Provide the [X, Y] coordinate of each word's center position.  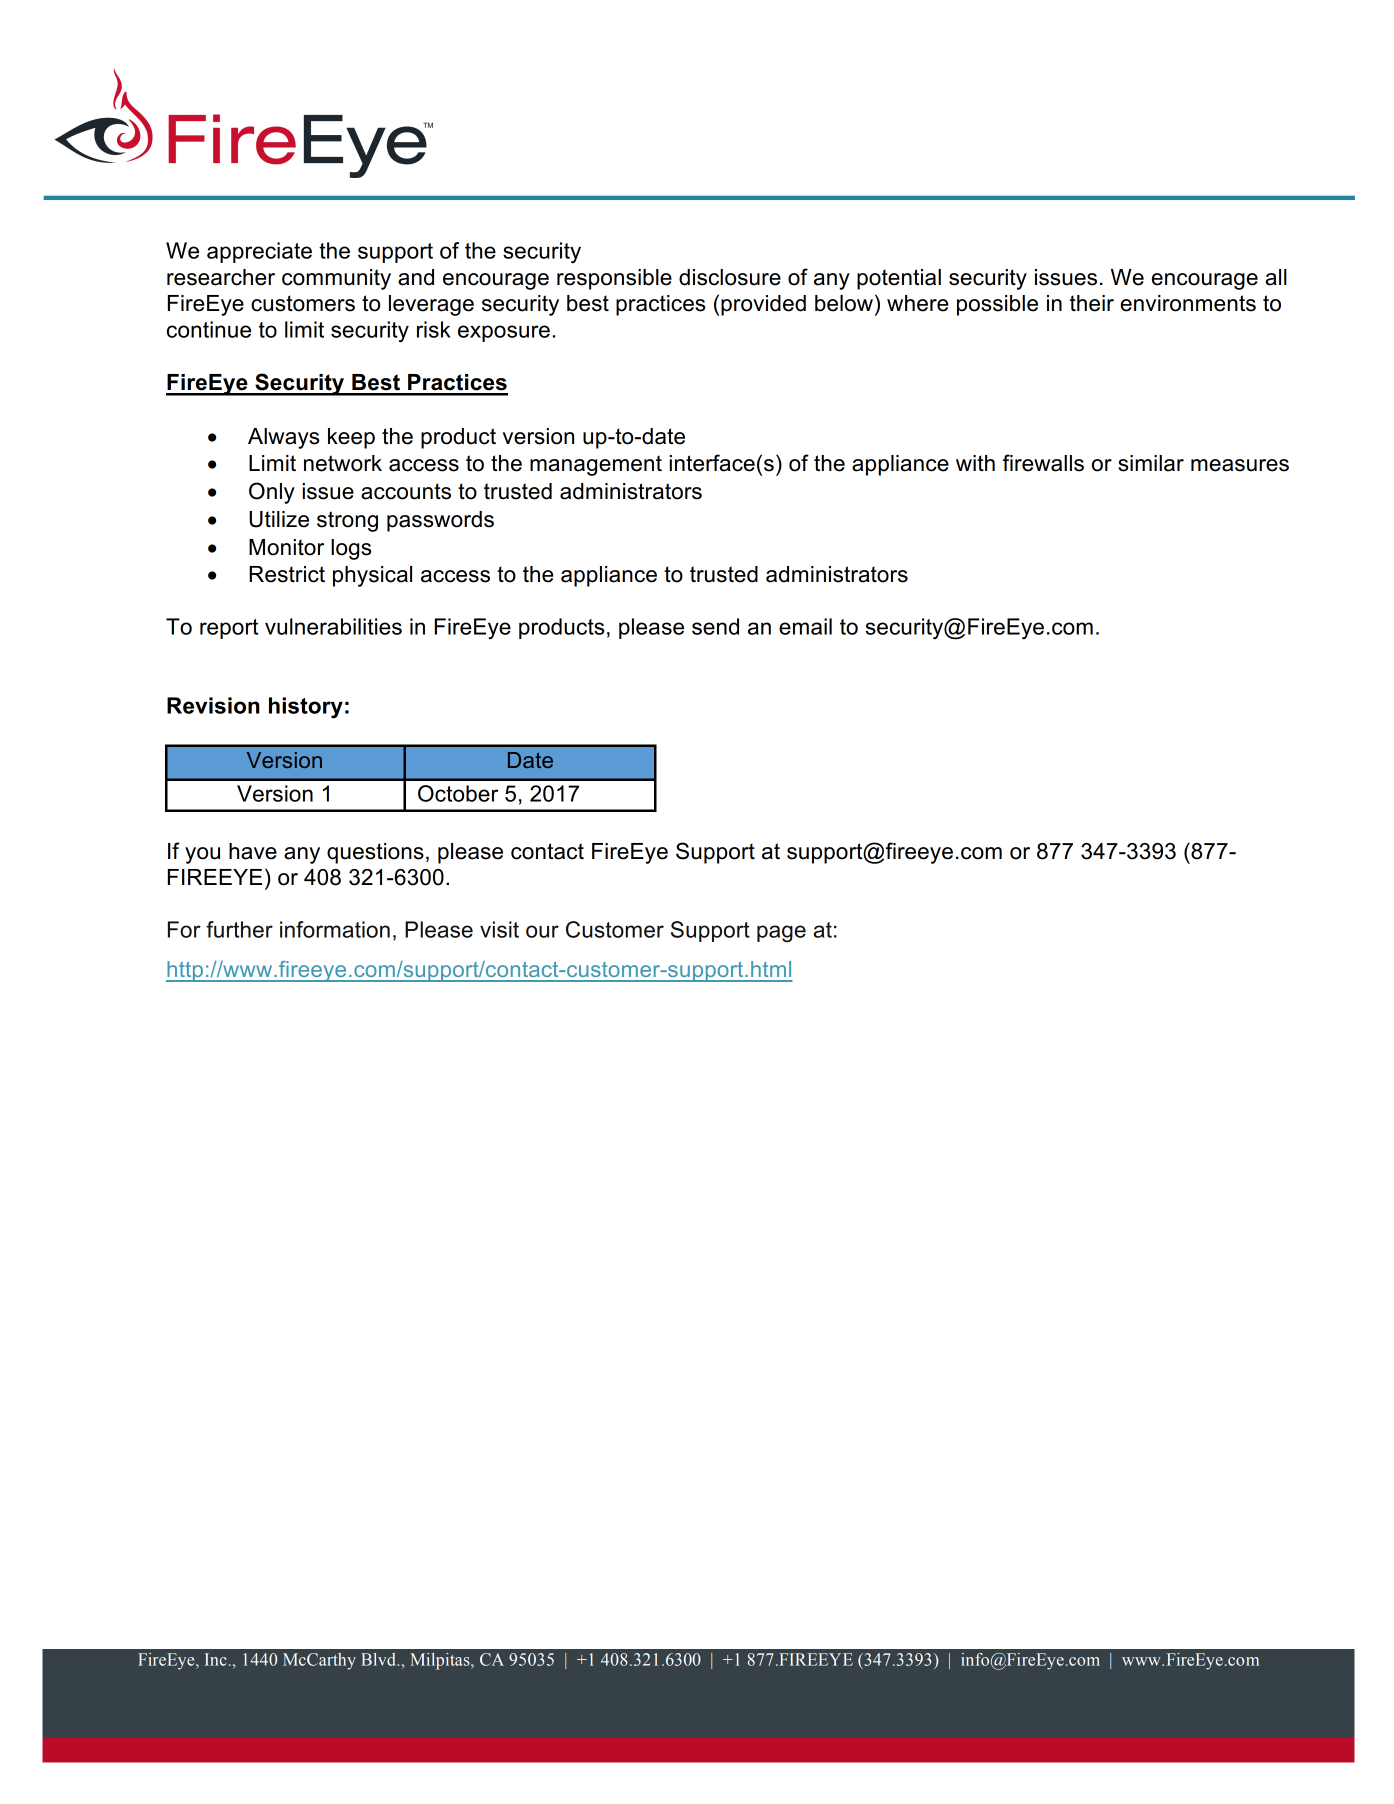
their [1092, 303]
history [306, 708]
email [805, 626]
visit [499, 929]
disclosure [730, 277]
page [781, 934]
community [336, 279]
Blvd [379, 1659]
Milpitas [441, 1661]
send [715, 626]
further [239, 929]
